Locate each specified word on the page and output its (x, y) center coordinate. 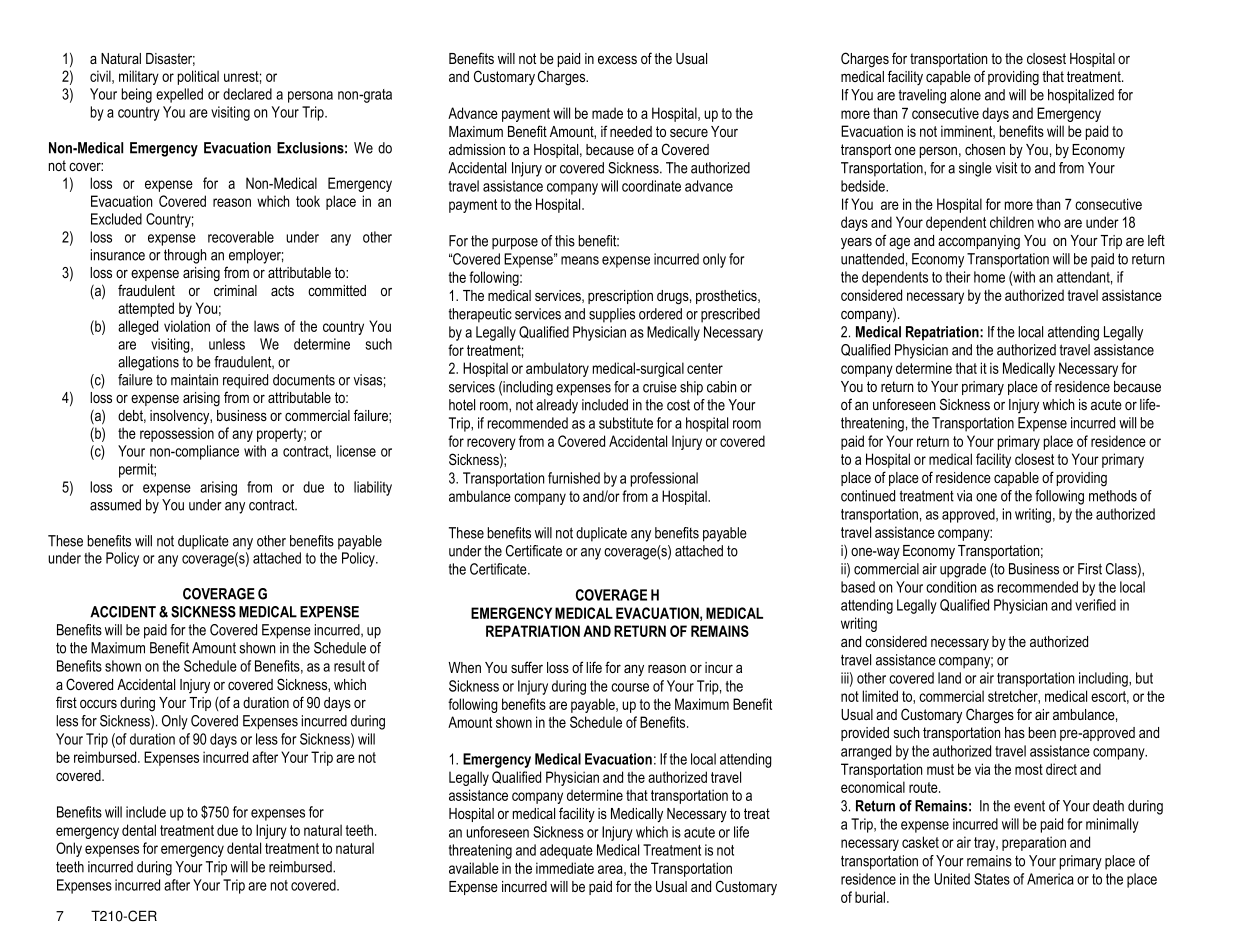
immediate (565, 868)
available (474, 868)
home (989, 277)
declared (247, 94)
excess (617, 59)
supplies (612, 315)
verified (1095, 605)
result (349, 666)
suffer (527, 667)
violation (187, 326)
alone (965, 95)
